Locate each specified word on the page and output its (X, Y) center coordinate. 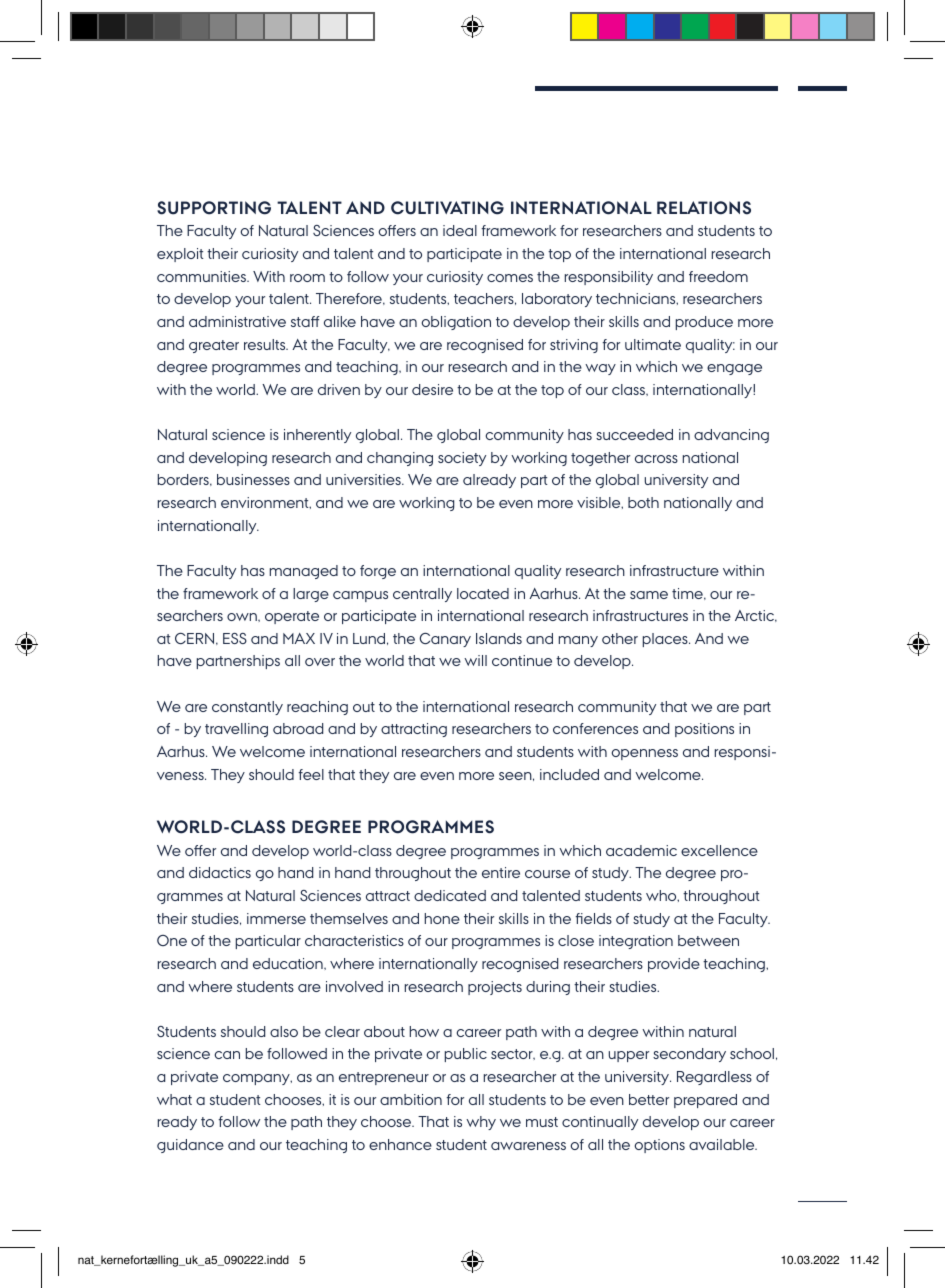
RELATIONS (704, 208)
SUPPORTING (214, 208)
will (475, 660)
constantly (247, 708)
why (481, 1123)
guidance (190, 1146)
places (666, 640)
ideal (460, 230)
